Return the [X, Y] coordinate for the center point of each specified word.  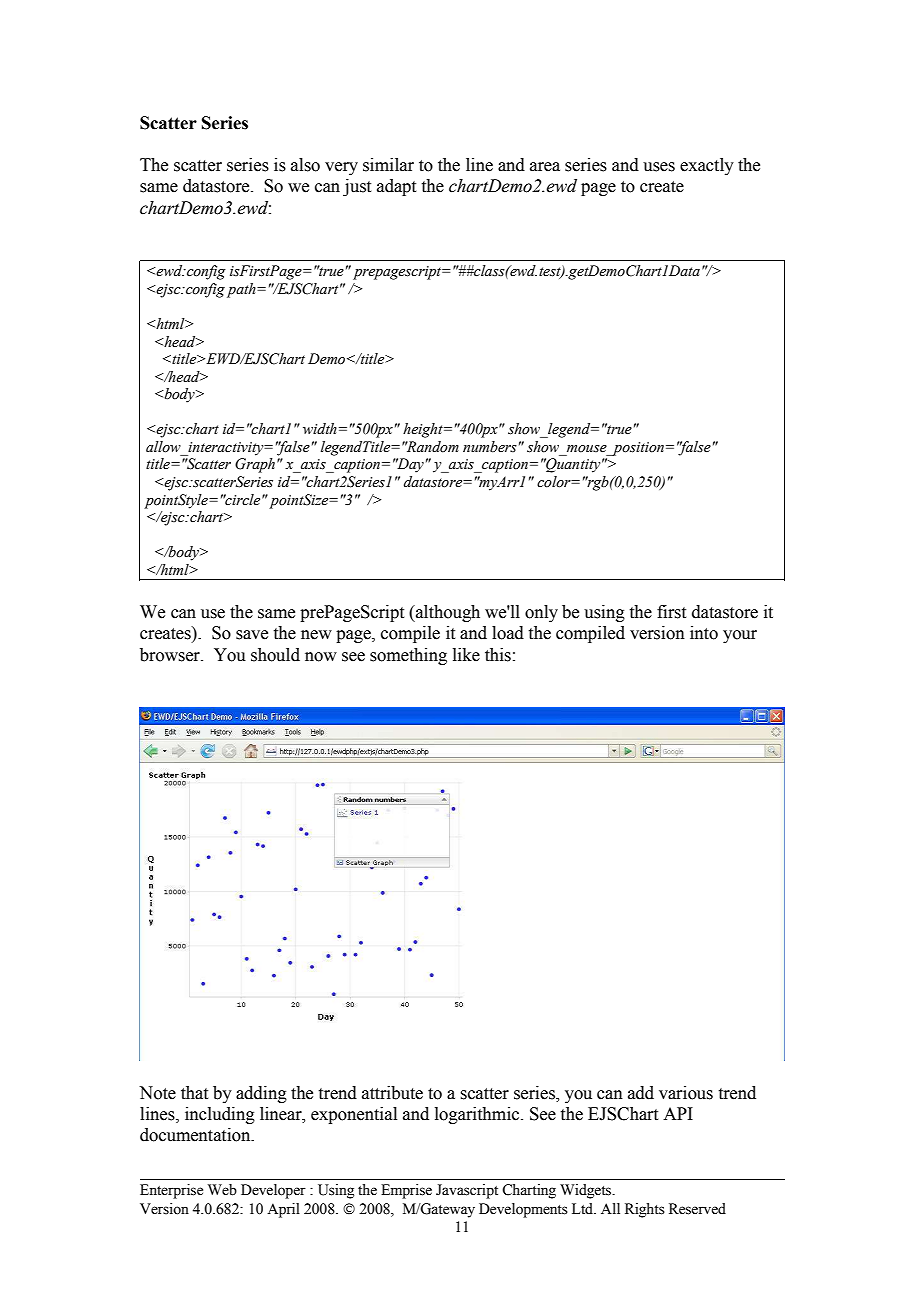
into [704, 633]
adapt [396, 187]
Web [222, 1190]
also [305, 165]
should [275, 655]
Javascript [467, 1191]
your [740, 636]
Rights [645, 1210]
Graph [255, 465]
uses [659, 167]
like [466, 655]
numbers [490, 447]
